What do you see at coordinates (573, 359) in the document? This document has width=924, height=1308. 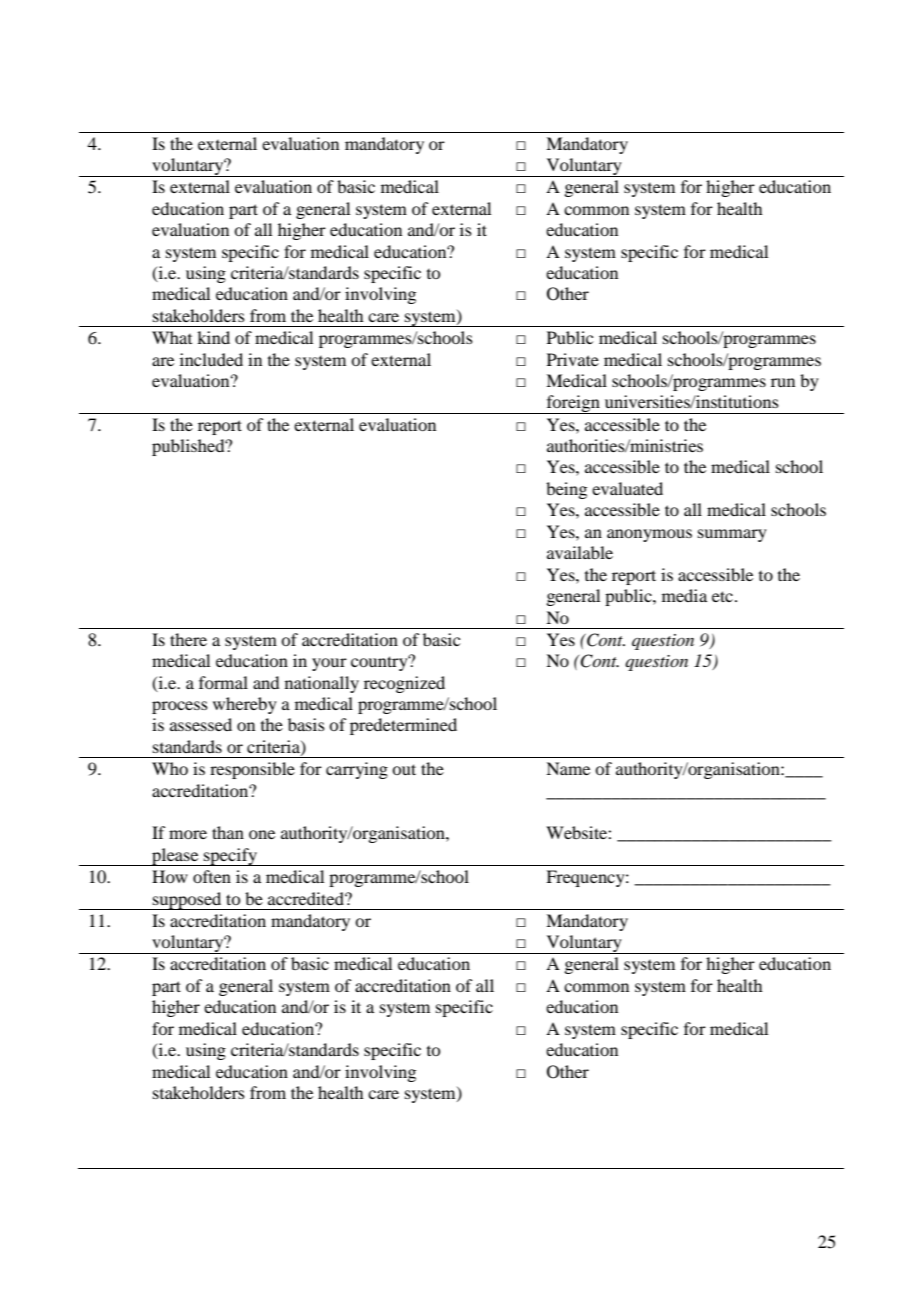 I see `Private` at bounding box center [573, 359].
